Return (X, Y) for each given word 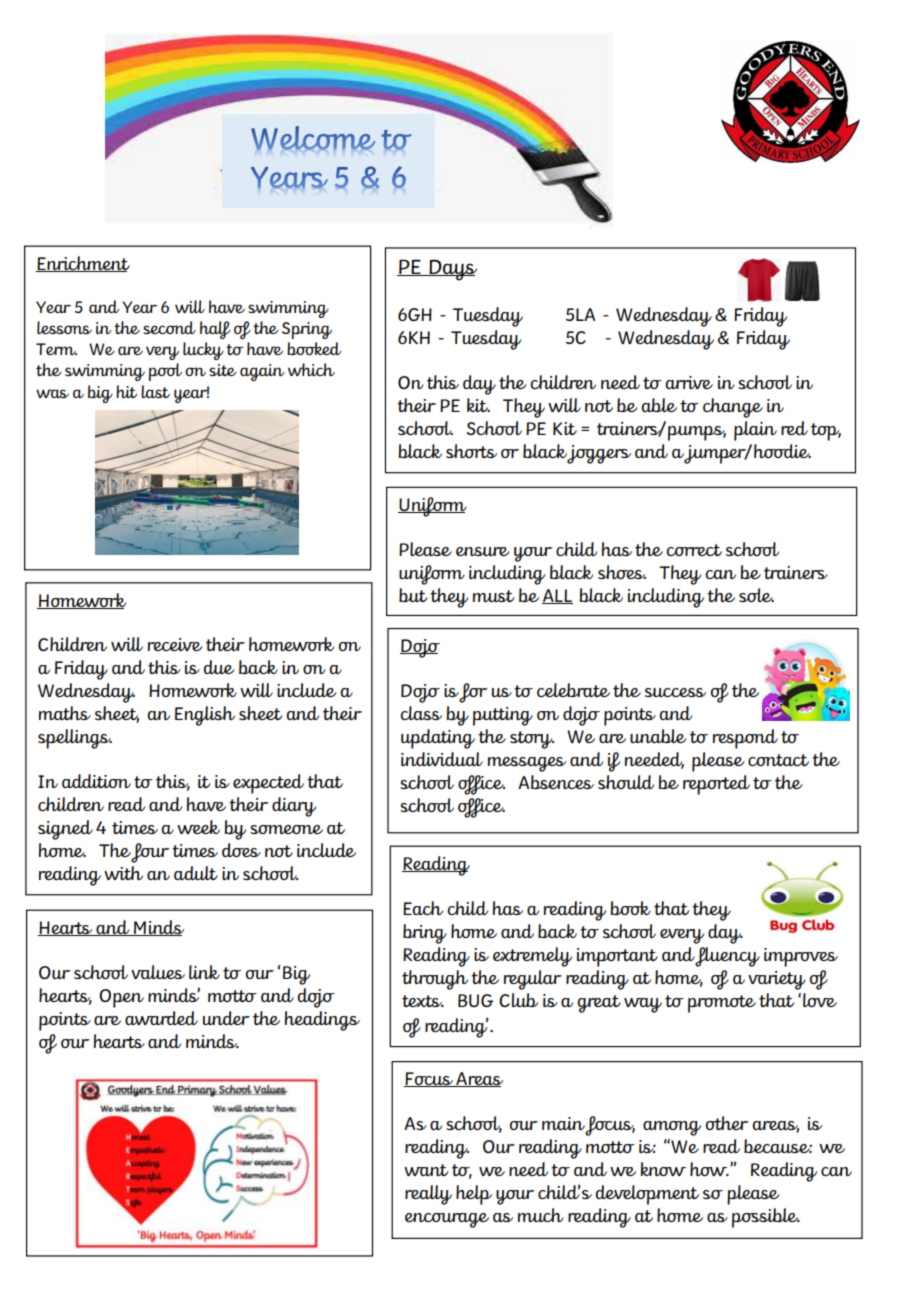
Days (452, 270)
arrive (689, 382)
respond (745, 739)
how (709, 1169)
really (428, 1195)
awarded (161, 1018)
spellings (75, 739)
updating (438, 739)
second (169, 327)
